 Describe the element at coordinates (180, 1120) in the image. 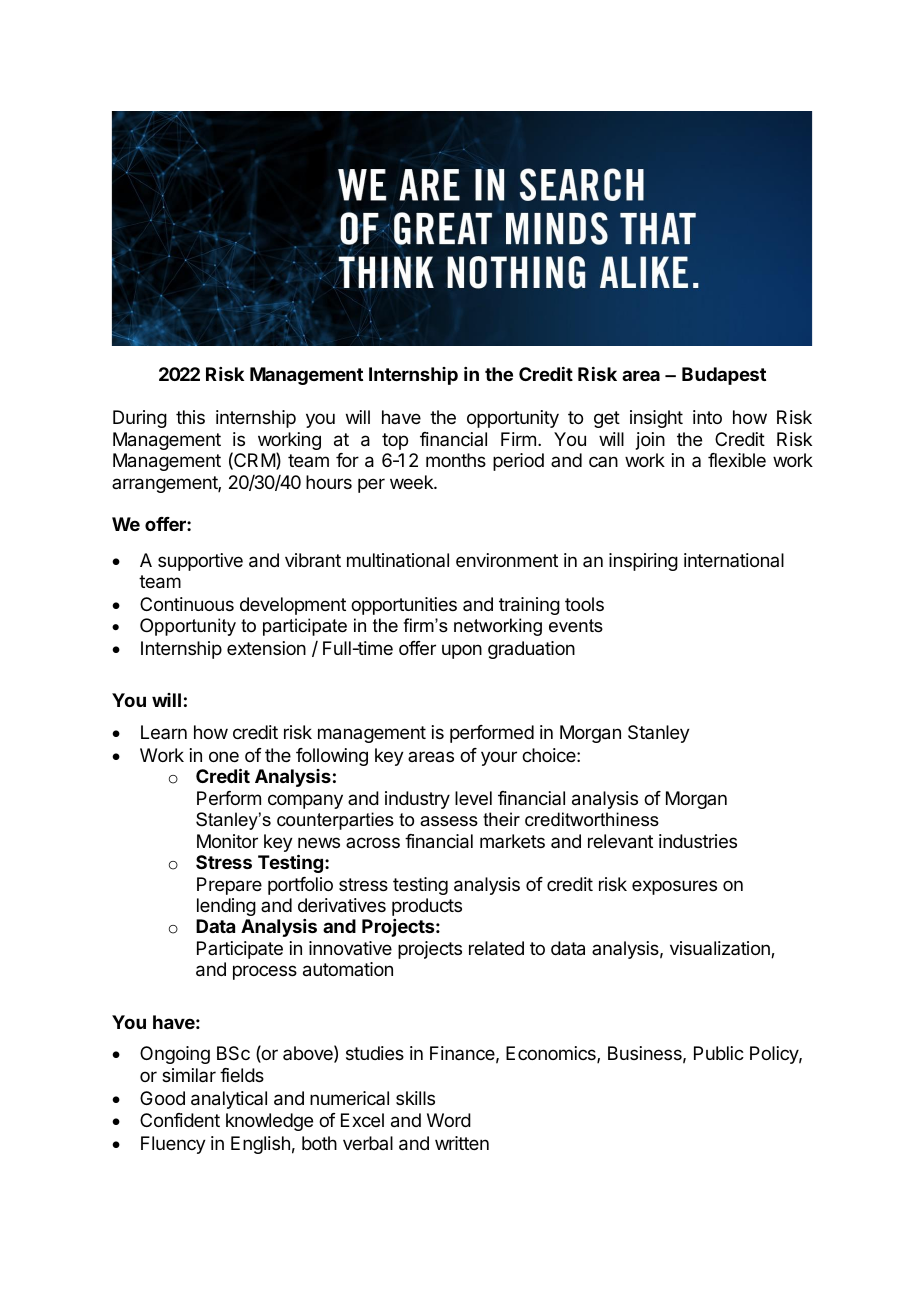

I see `Confident` at that location.
